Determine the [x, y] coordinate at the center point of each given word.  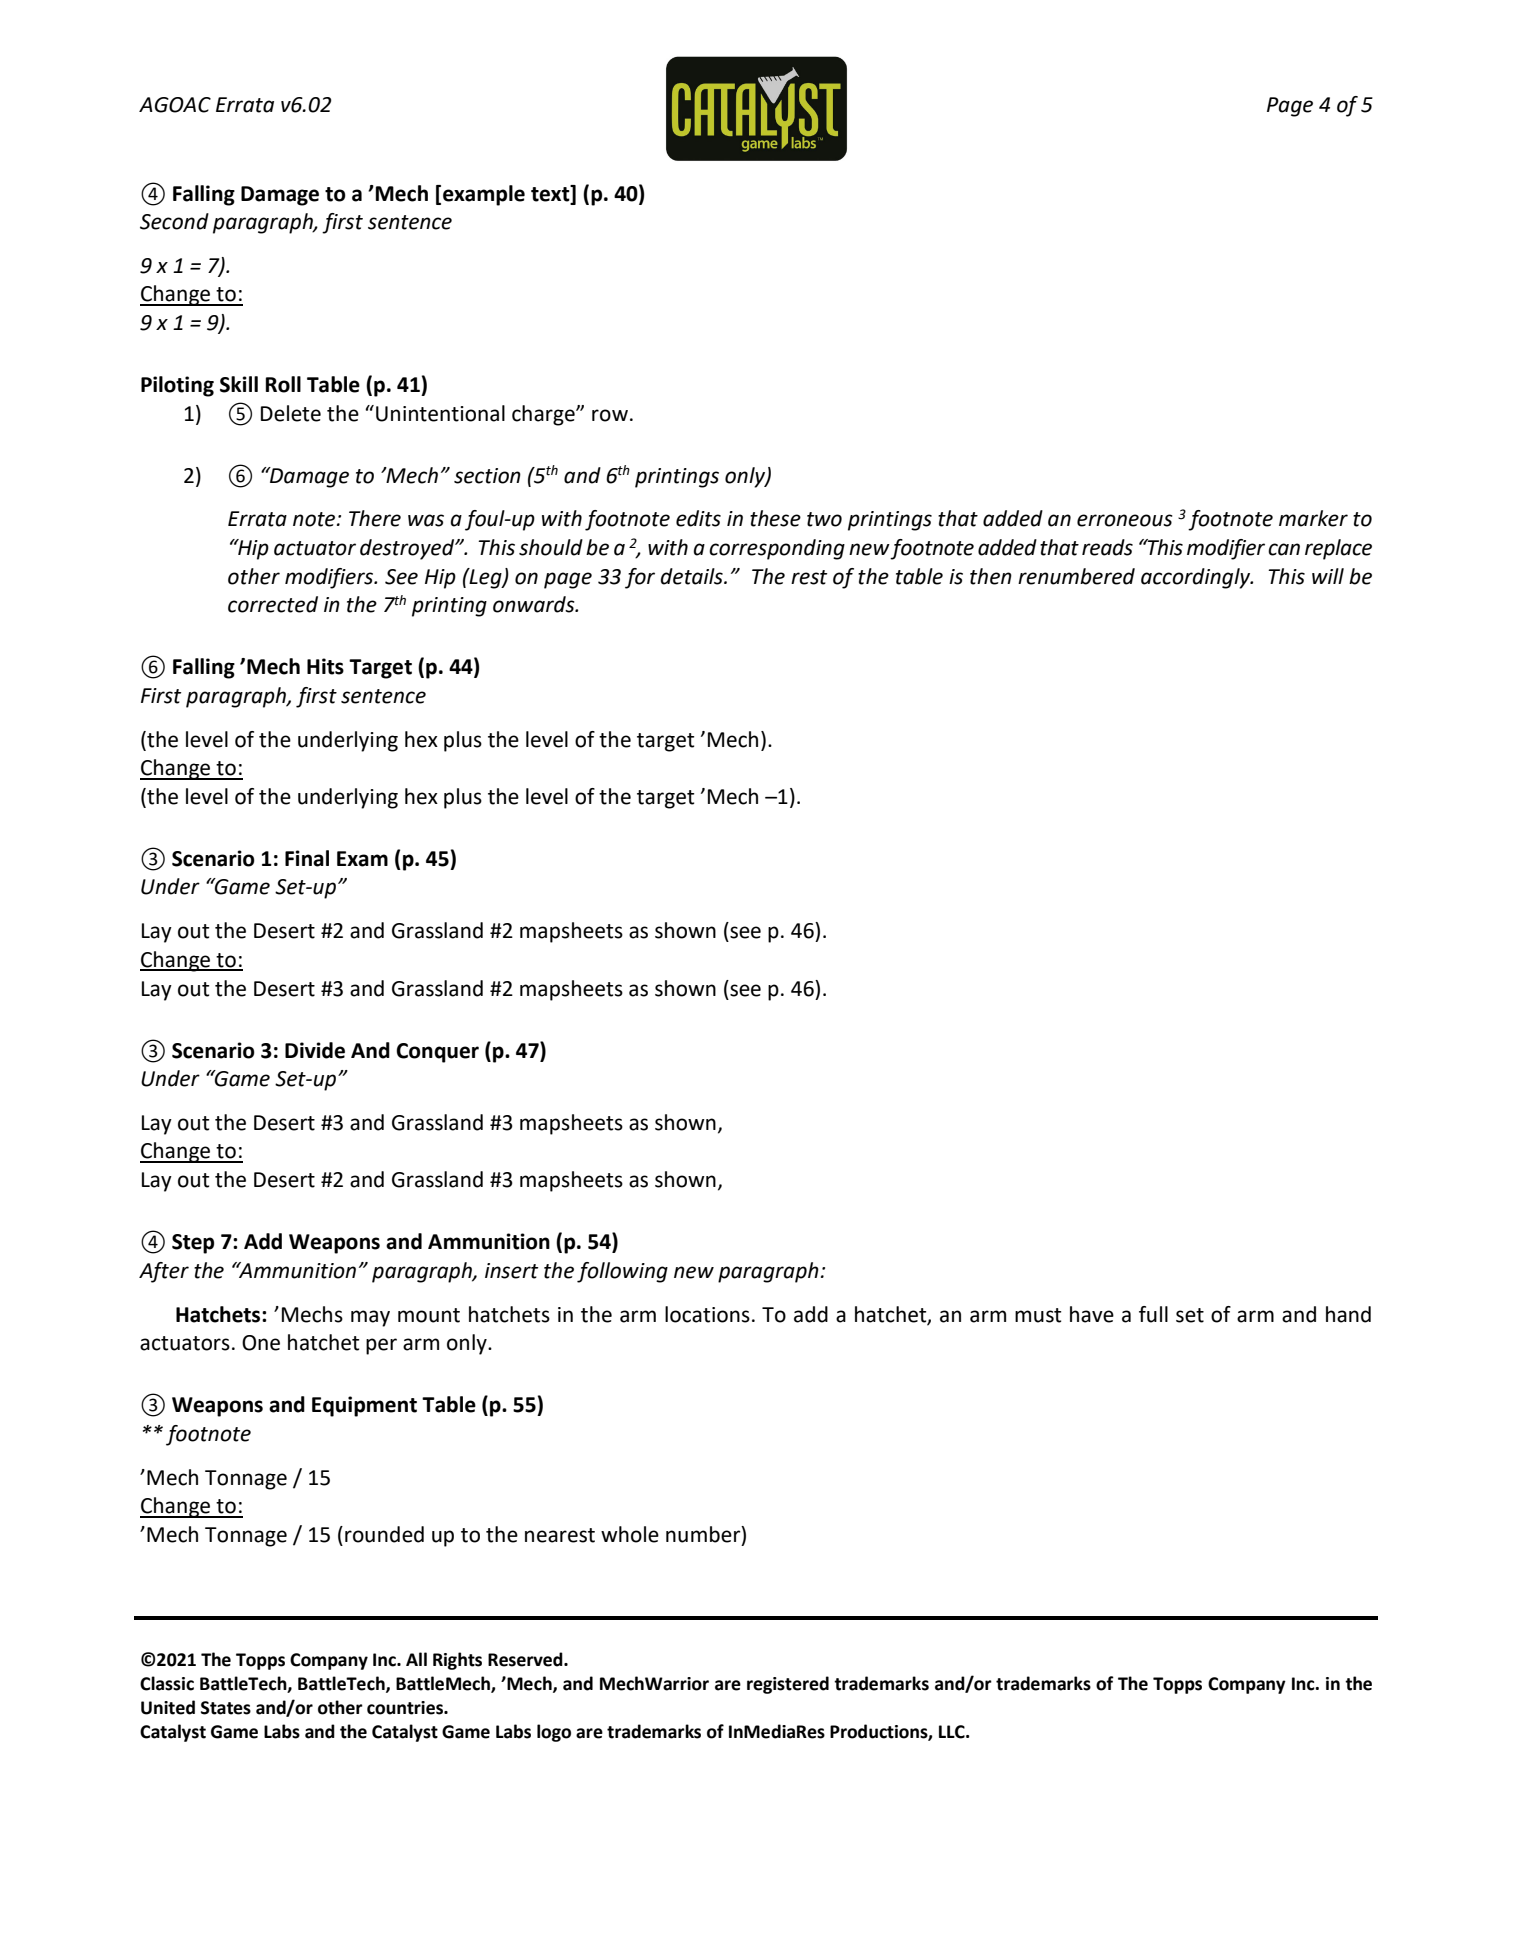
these [775, 518]
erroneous [1125, 520]
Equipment [364, 1406]
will [1328, 576]
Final [307, 858]
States [226, 1708]
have [1092, 1314]
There [375, 518]
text [551, 193]
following [622, 1272]
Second [174, 221]
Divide [315, 1050]
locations [707, 1314]
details [693, 576]
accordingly [1197, 578]
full [1153, 1314]
